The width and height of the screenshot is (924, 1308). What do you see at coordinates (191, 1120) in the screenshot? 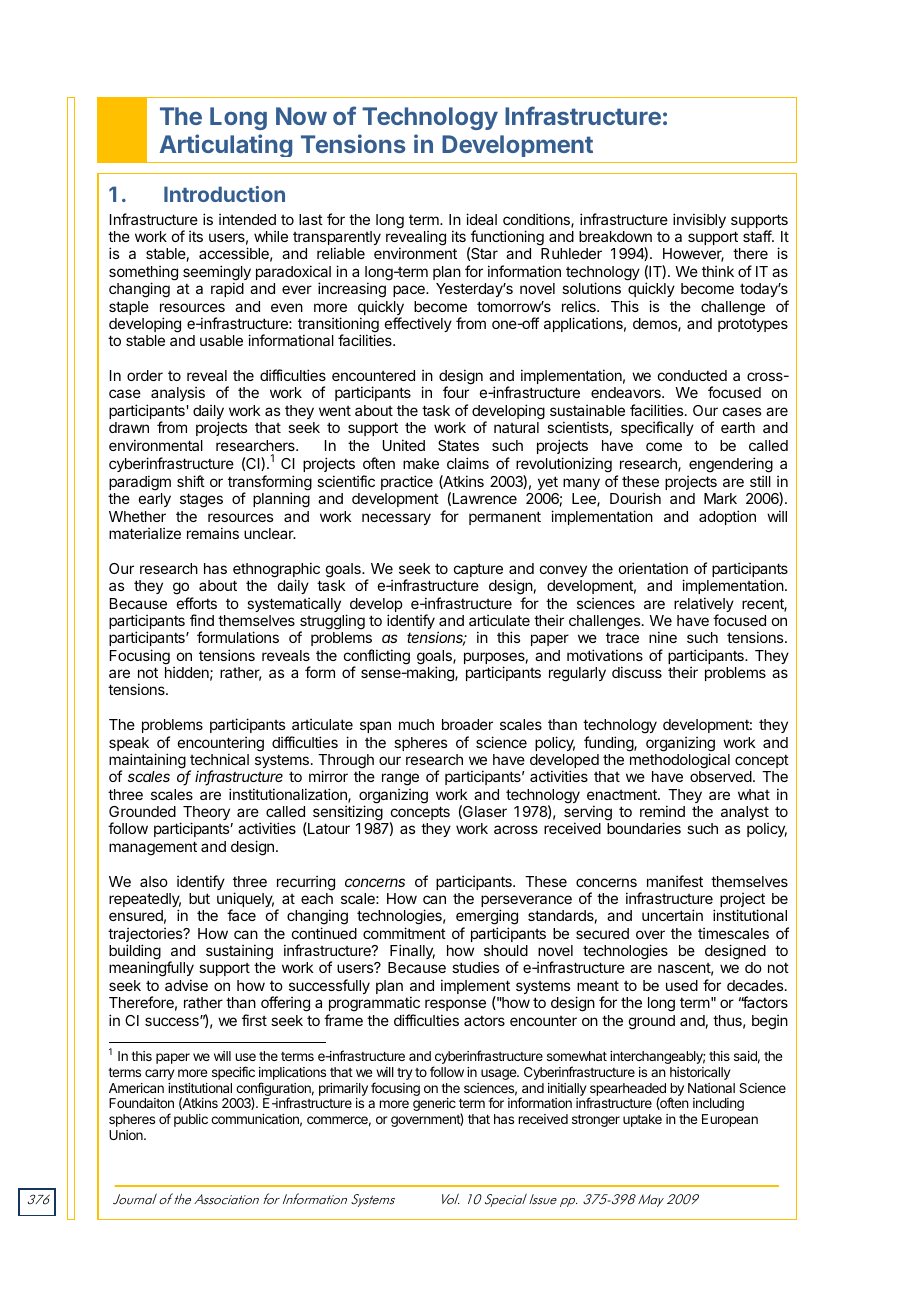
I see `public` at bounding box center [191, 1120].
